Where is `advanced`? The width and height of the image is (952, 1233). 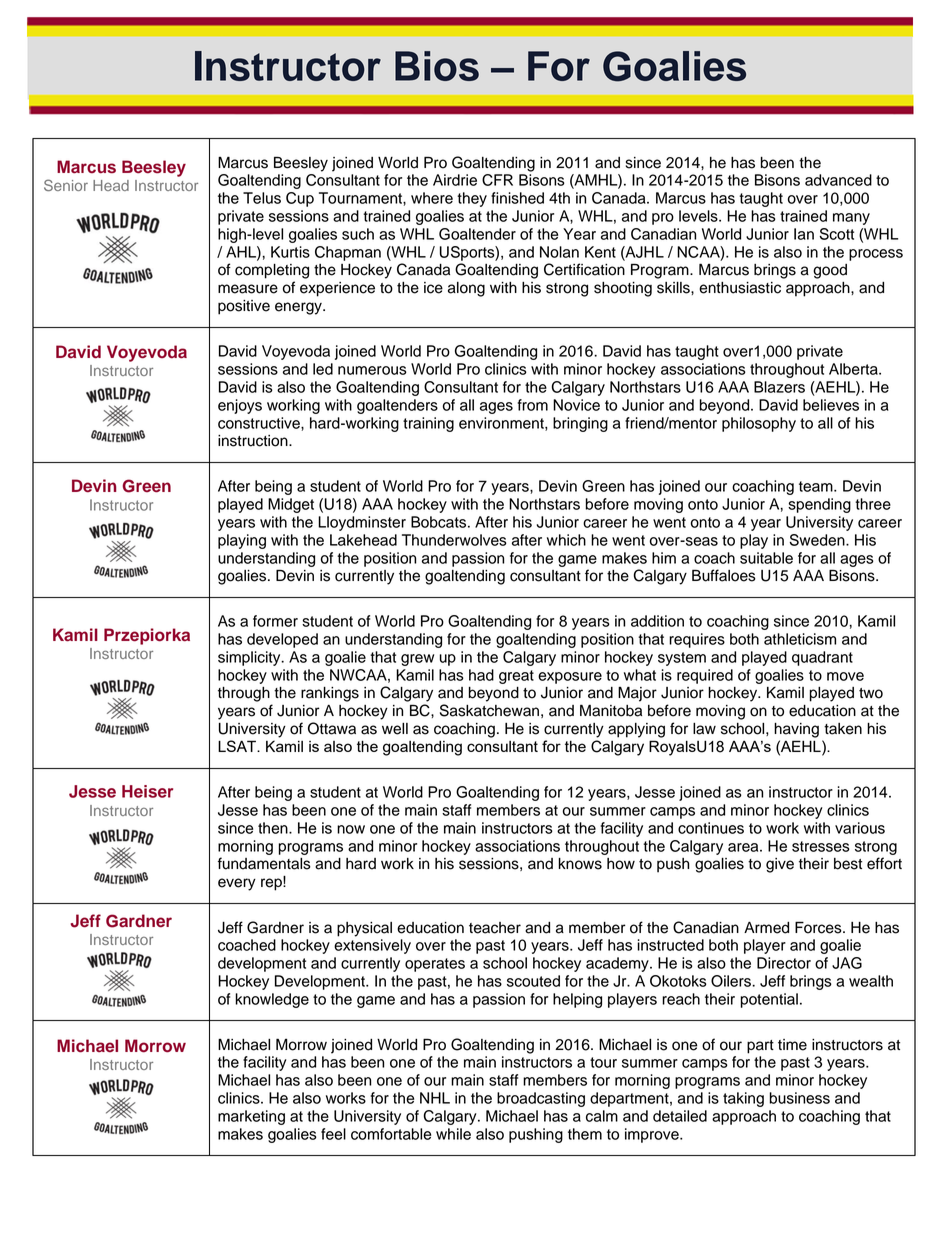
advanced is located at coordinates (838, 180).
